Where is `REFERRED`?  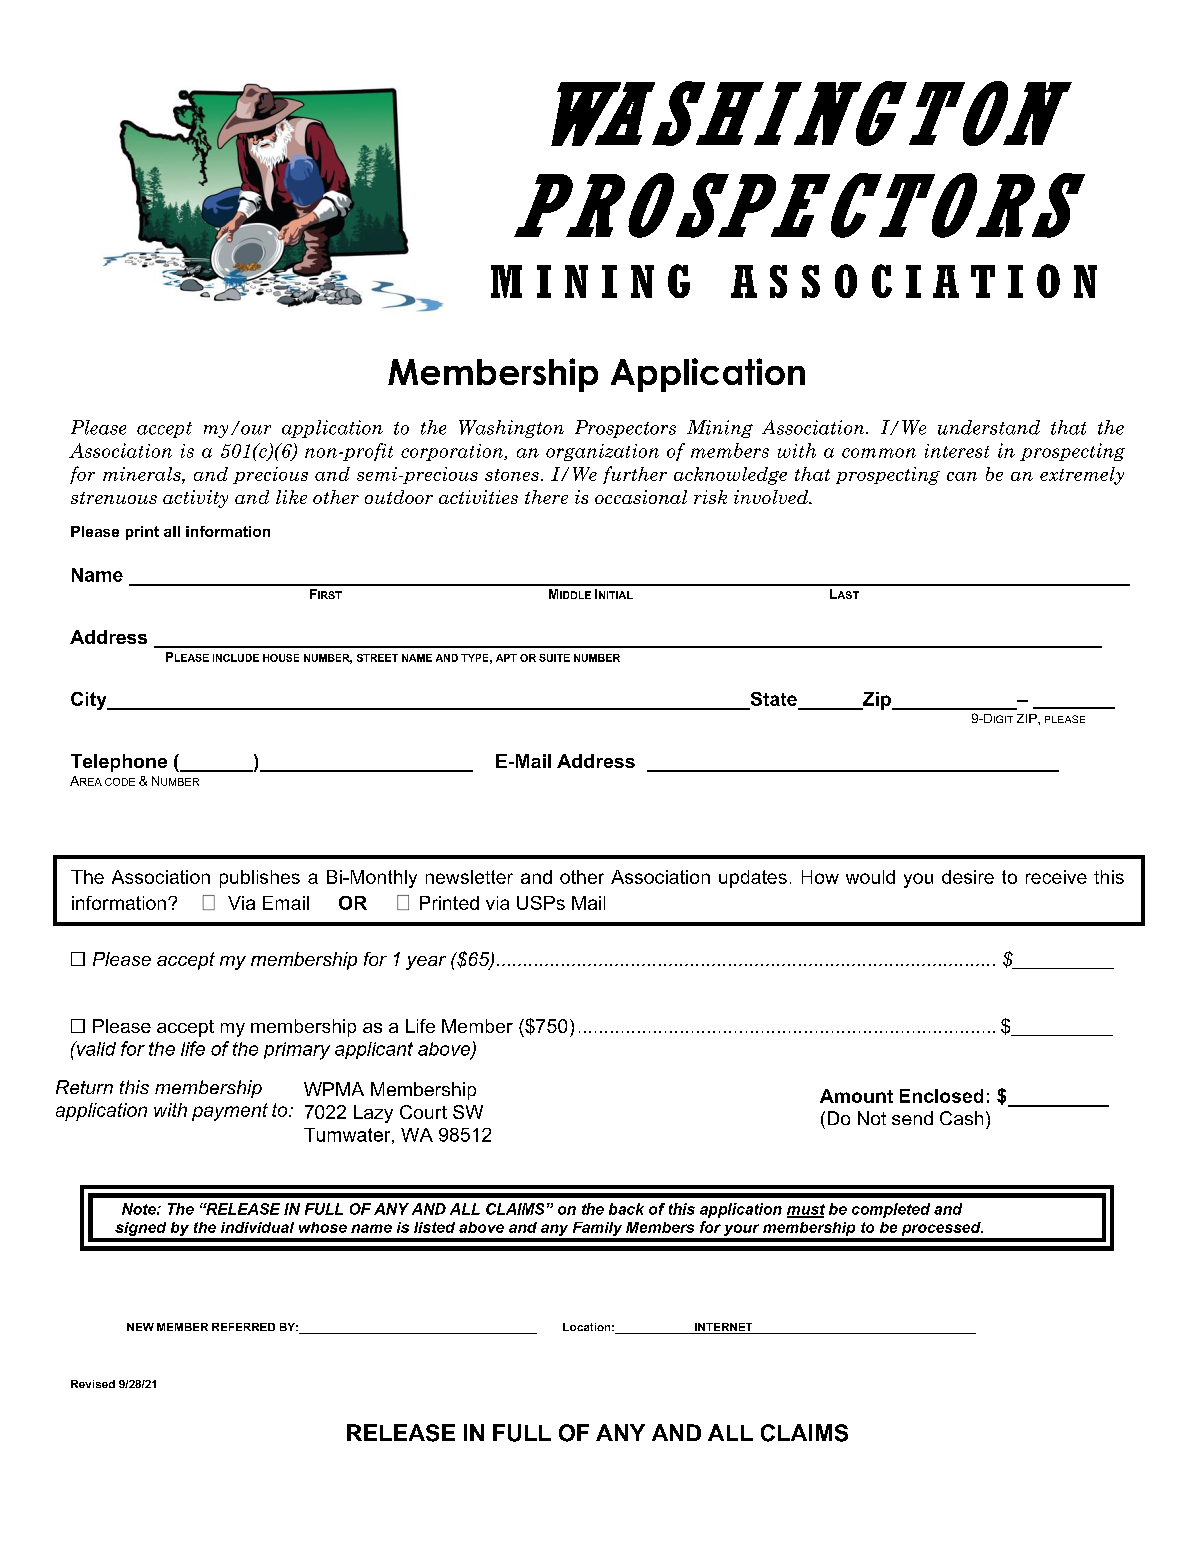 REFERRED is located at coordinates (243, 1327).
